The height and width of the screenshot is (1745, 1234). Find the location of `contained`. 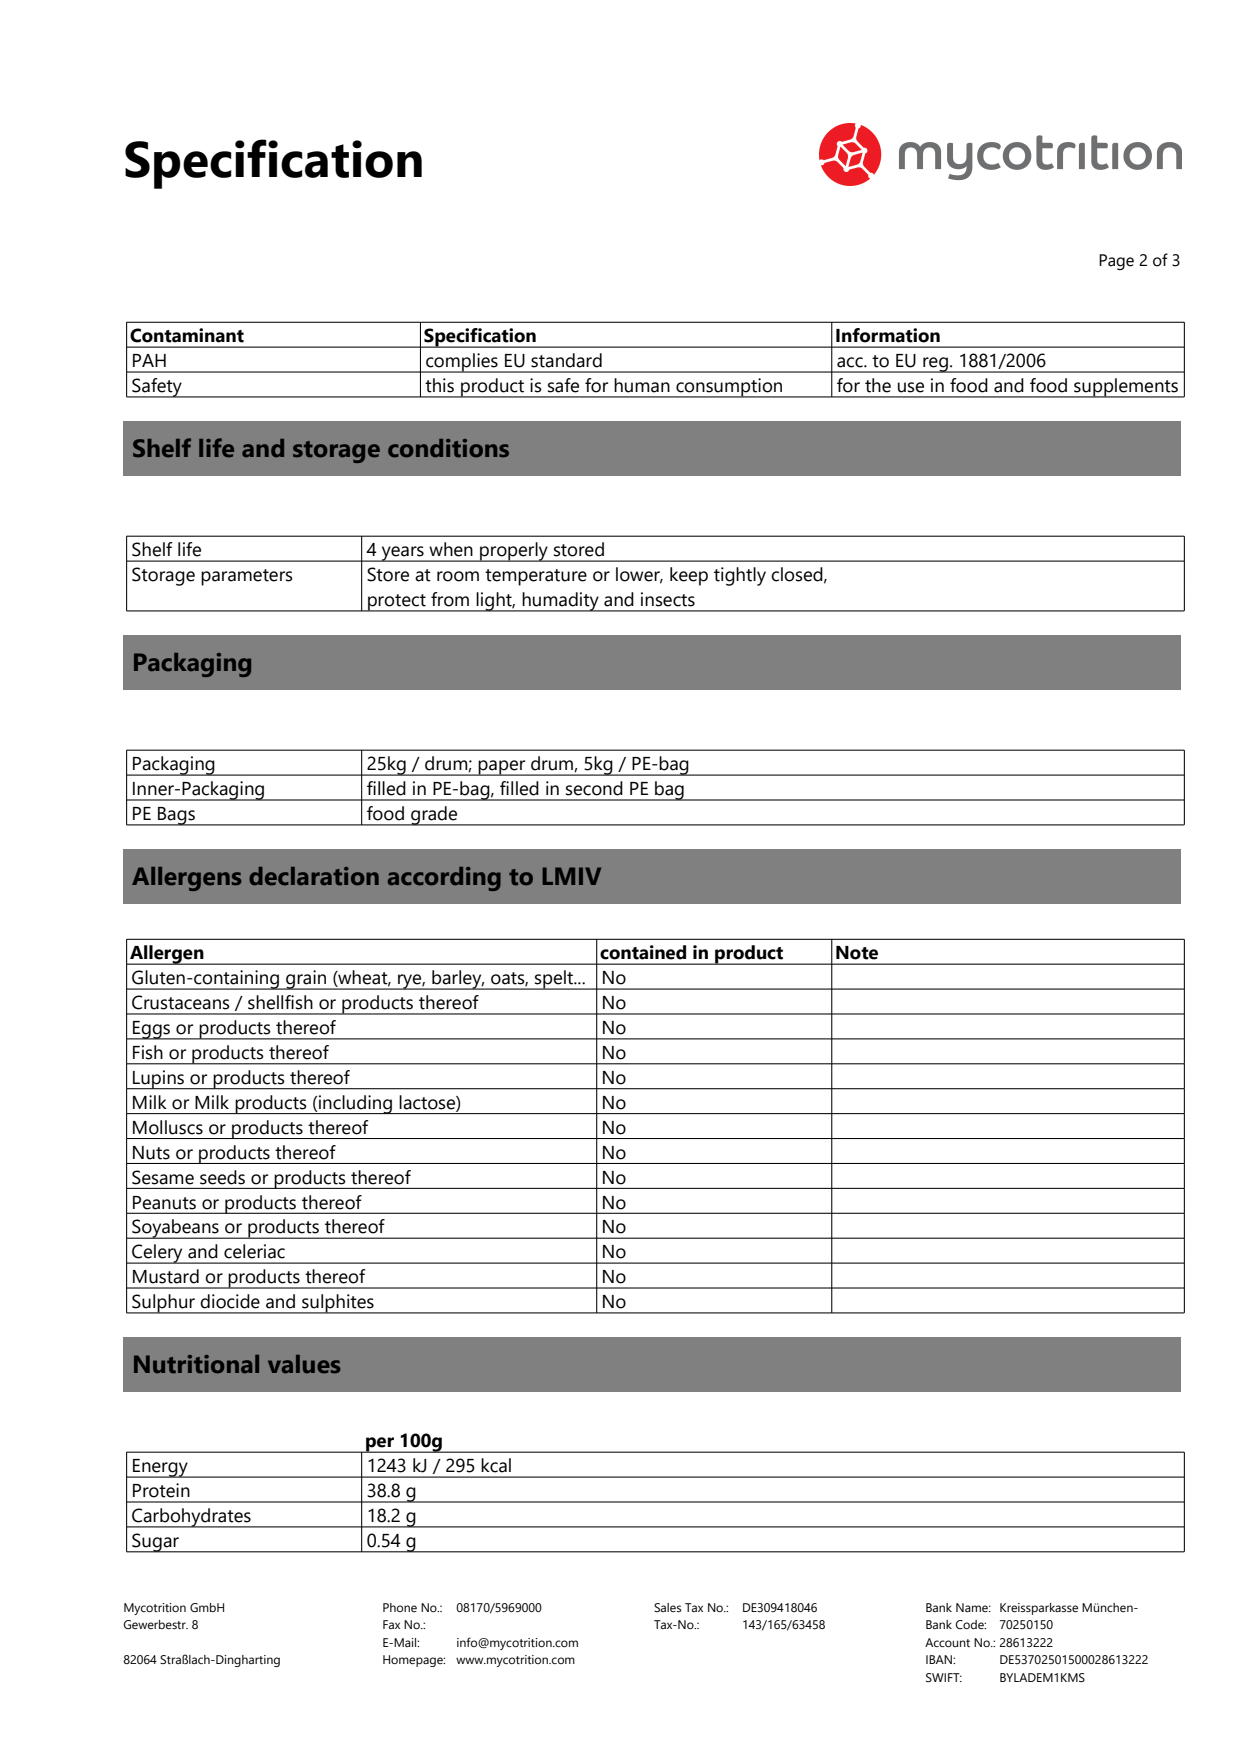

contained is located at coordinates (643, 952).
